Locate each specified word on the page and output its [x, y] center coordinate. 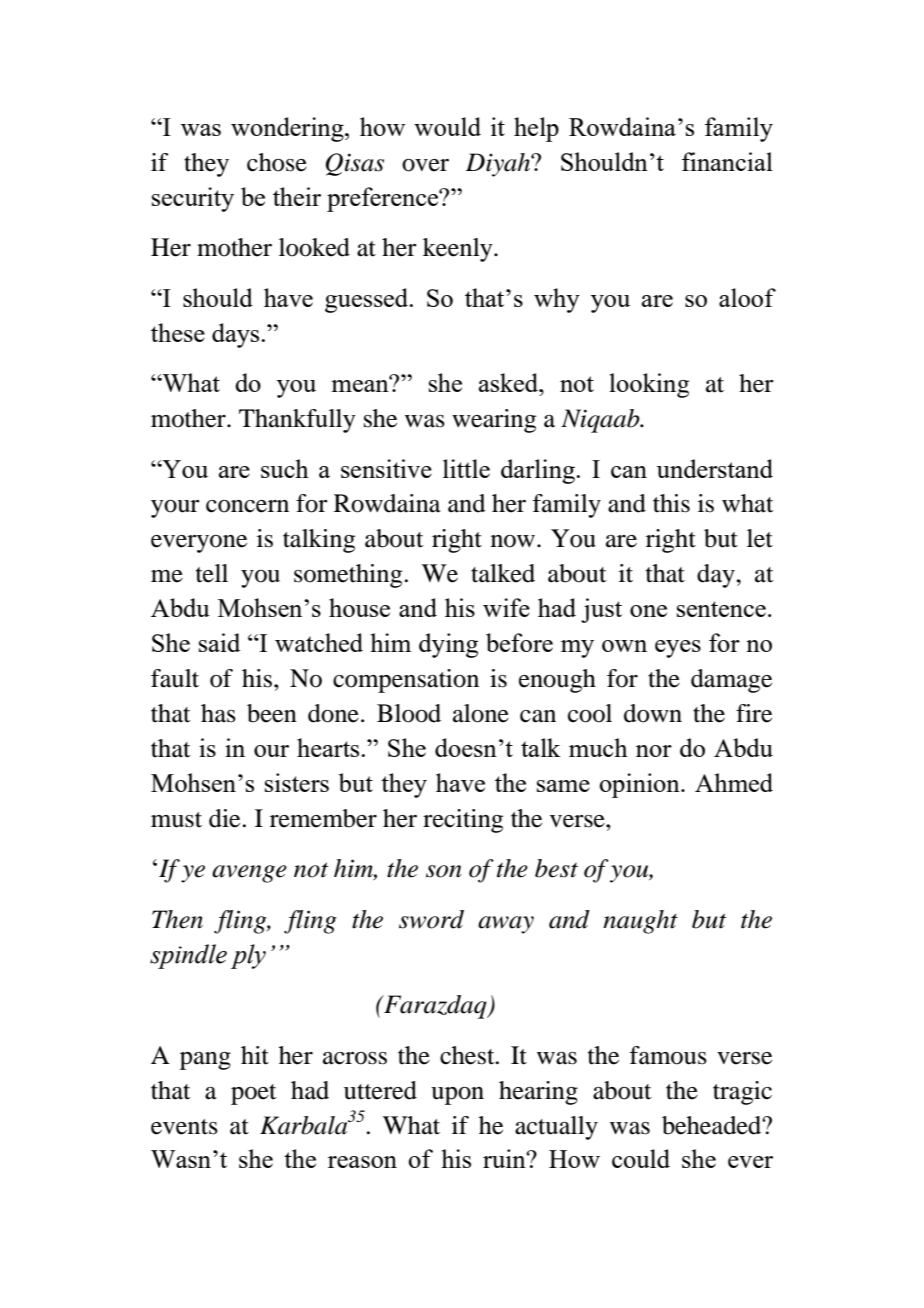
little [466, 468]
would [447, 126]
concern [247, 506]
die [224, 818]
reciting [463, 821]
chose [277, 162]
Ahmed [734, 782]
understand [714, 468]
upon [457, 1096]
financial [727, 161]
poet [254, 1094]
